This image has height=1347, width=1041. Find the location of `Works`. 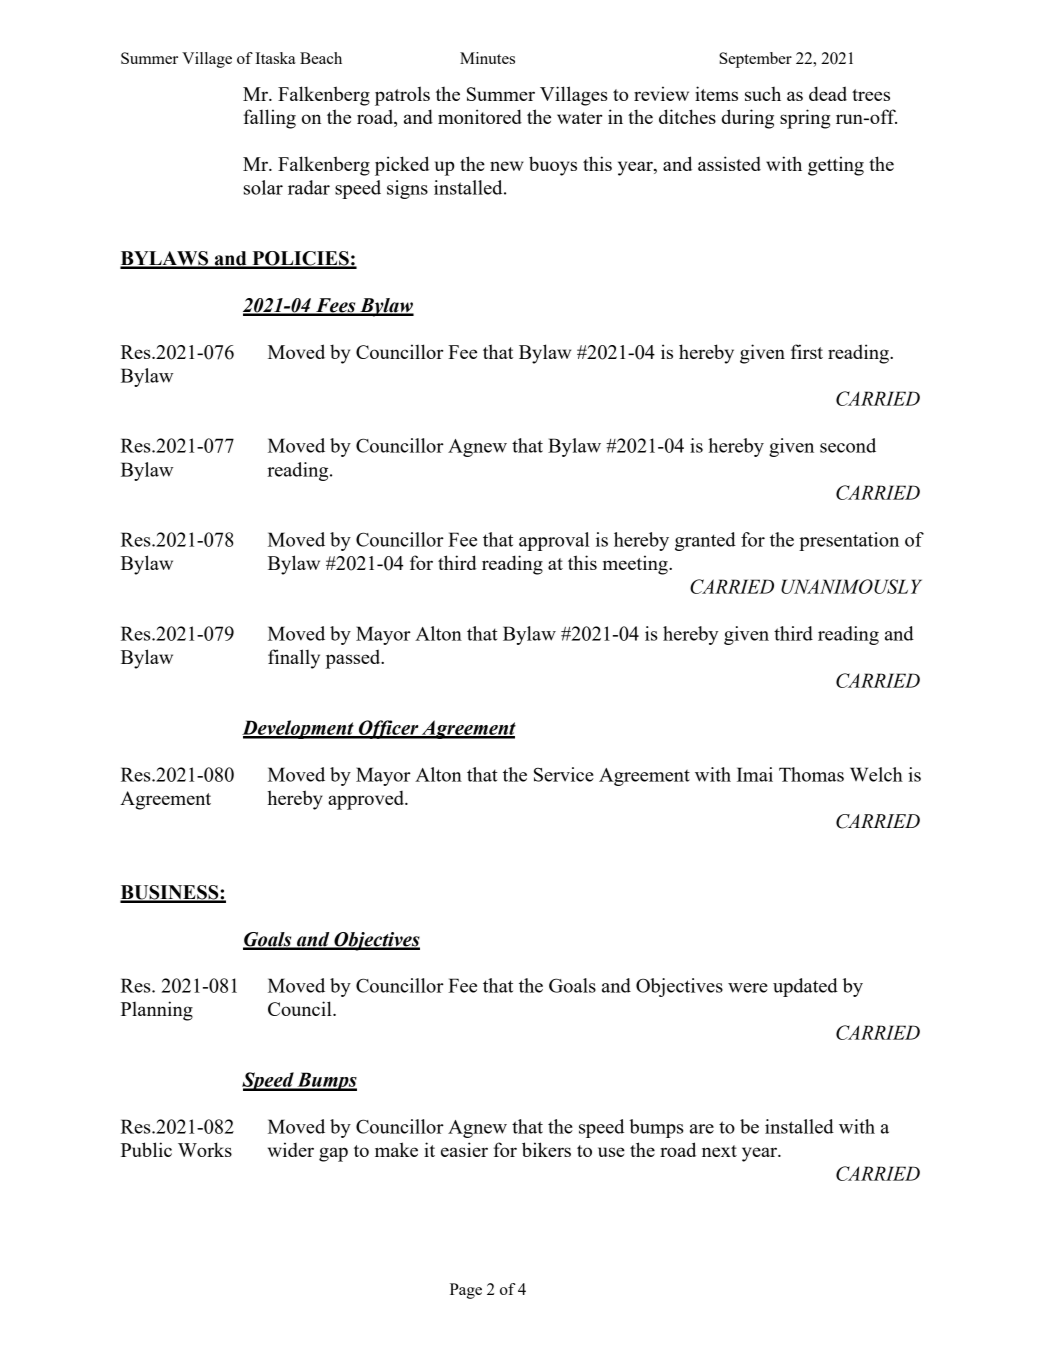

Works is located at coordinates (205, 1149).
